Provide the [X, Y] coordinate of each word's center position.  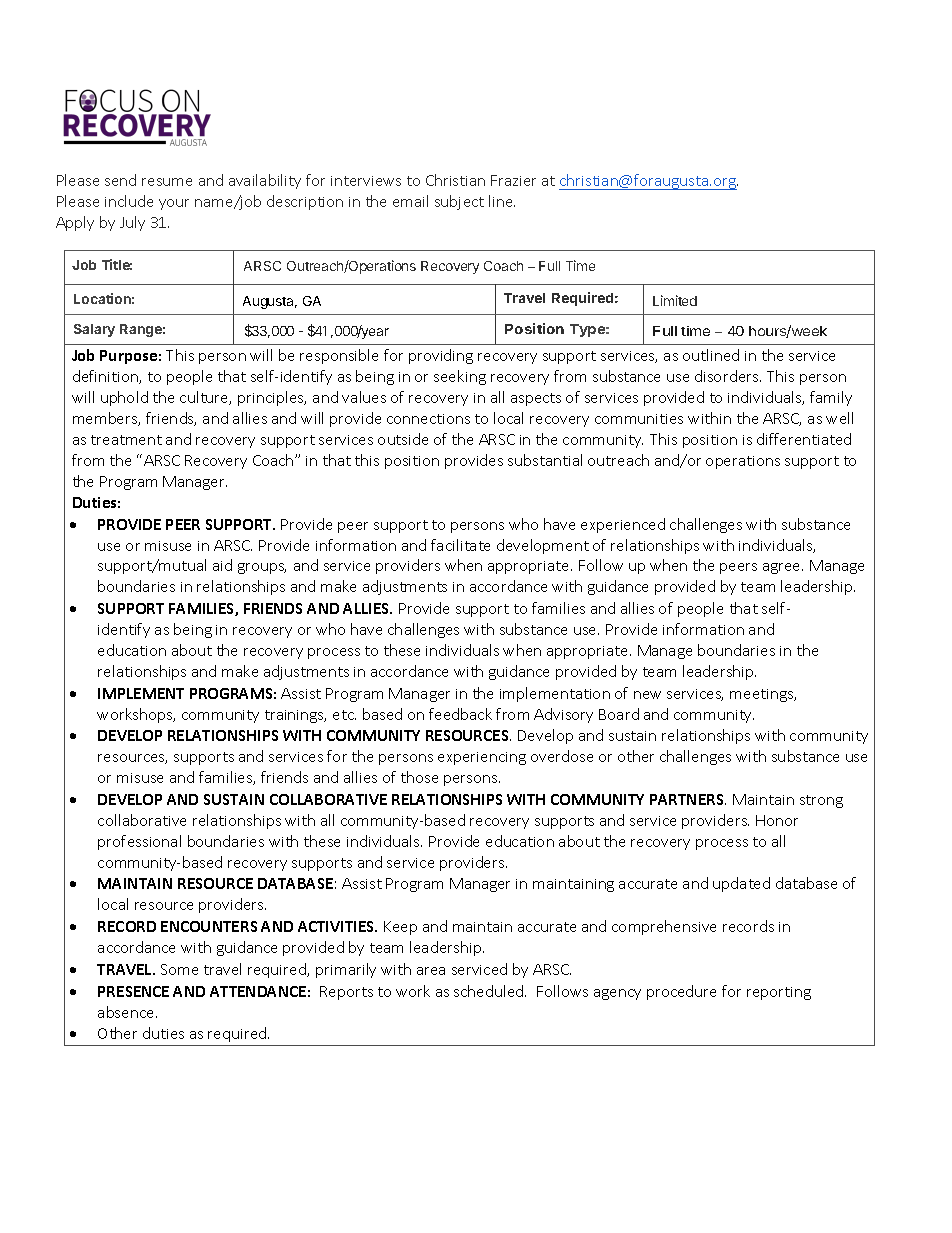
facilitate [460, 545]
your [174, 204]
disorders [728, 376]
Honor [777, 820]
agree [783, 568]
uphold [124, 398]
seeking [460, 377]
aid [222, 565]
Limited [675, 300]
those [419, 777]
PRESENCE [133, 991]
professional [139, 842]
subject [459, 202]
